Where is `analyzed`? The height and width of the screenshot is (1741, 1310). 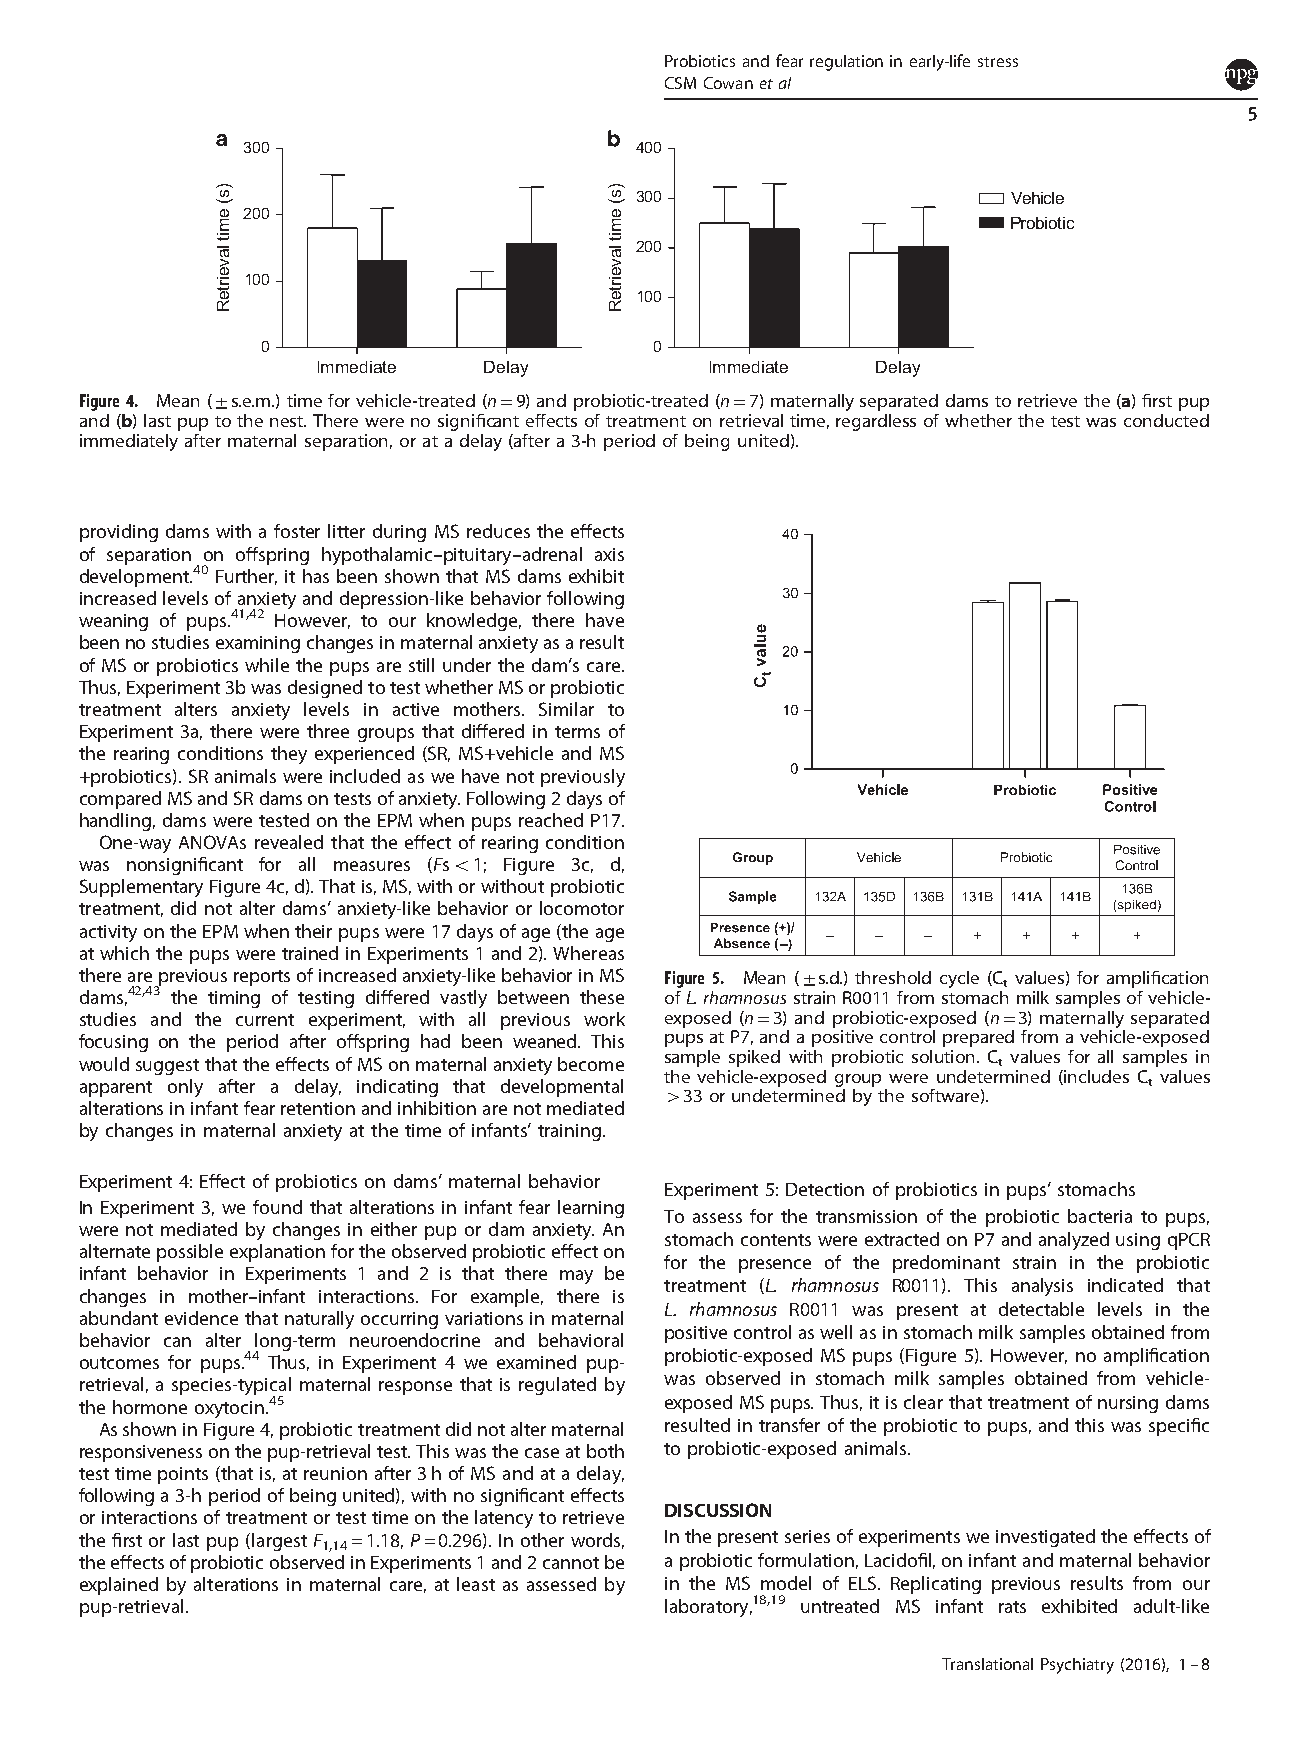
analyzed is located at coordinates (1074, 1241).
